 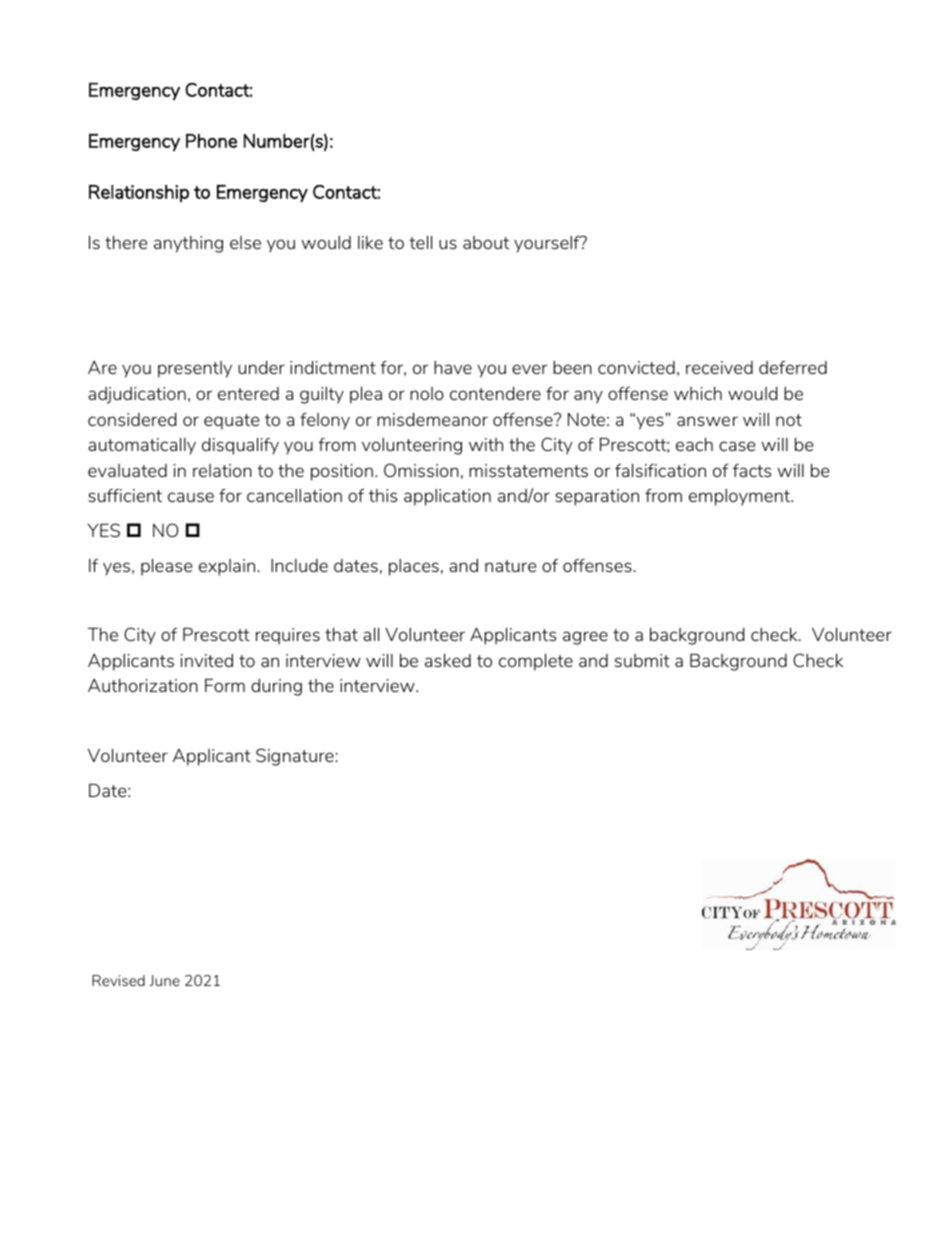 What do you see at coordinates (164, 980) in the screenshot?
I see `June` at bounding box center [164, 980].
